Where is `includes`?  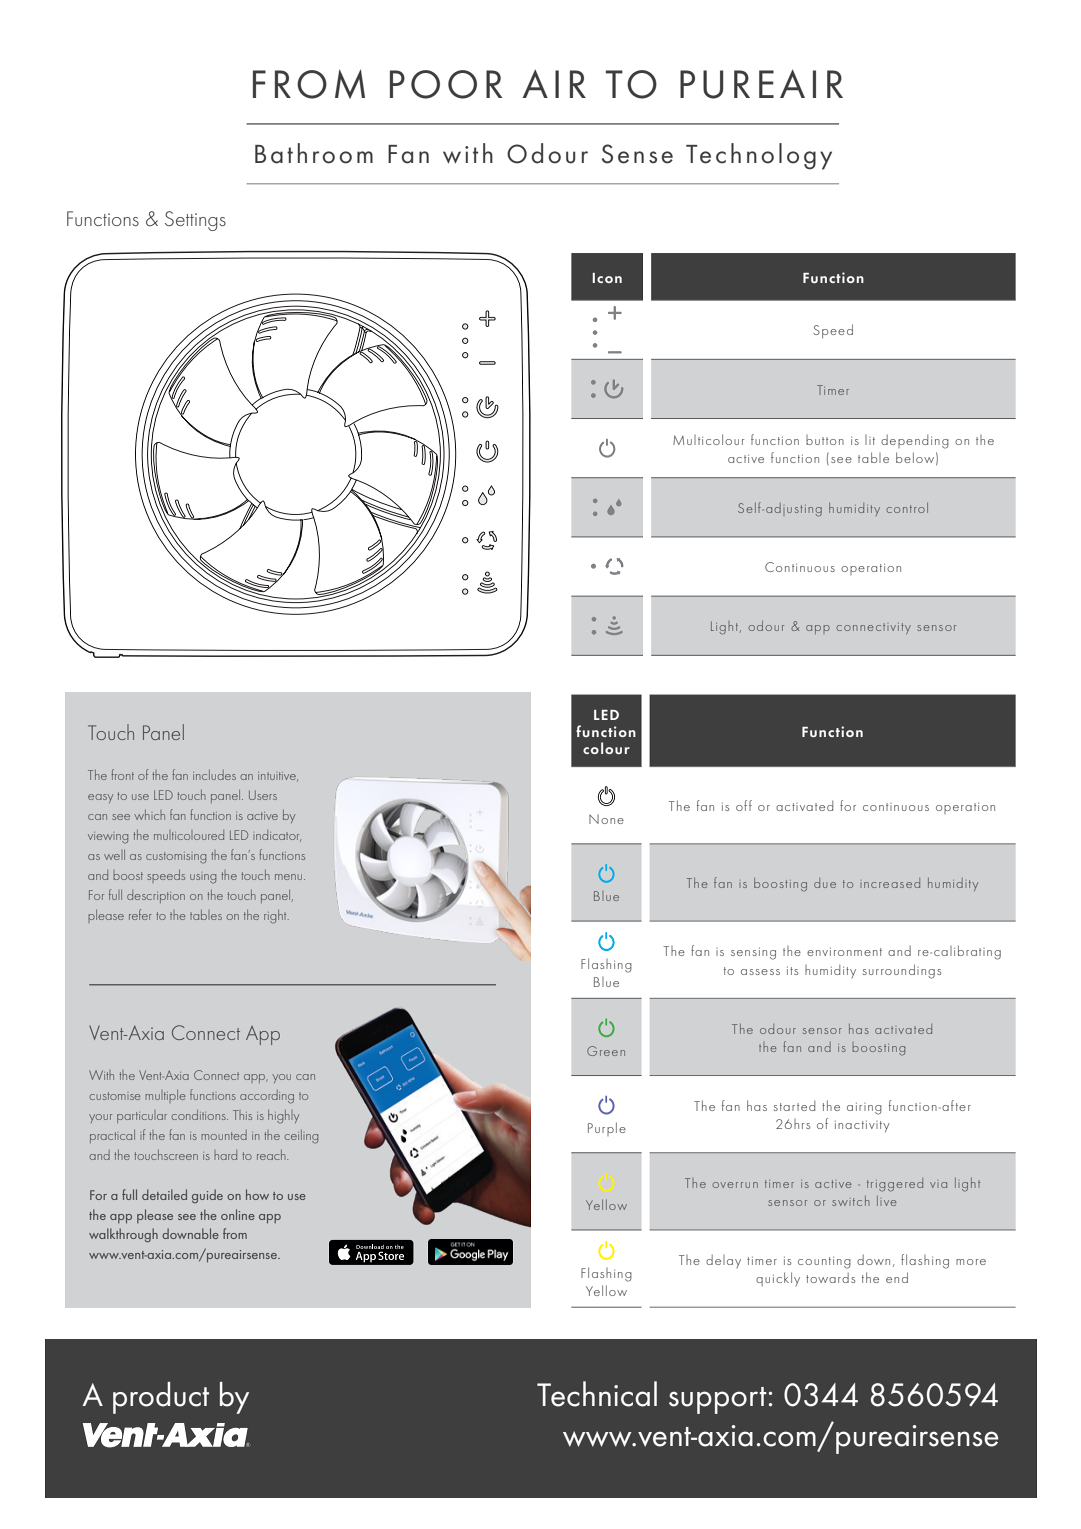
includes is located at coordinates (214, 775).
